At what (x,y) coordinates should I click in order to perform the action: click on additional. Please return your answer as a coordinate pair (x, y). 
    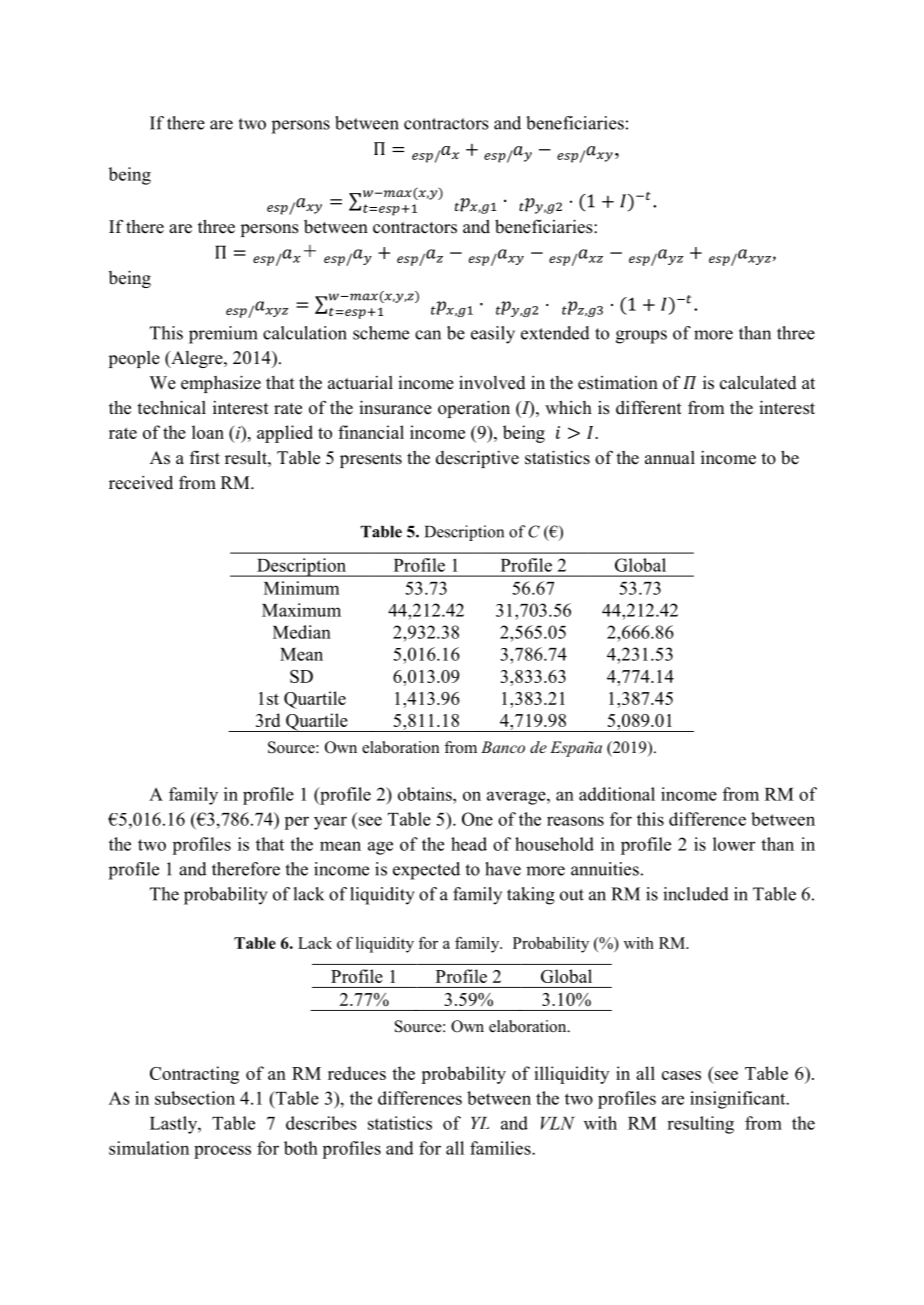
    Looking at the image, I should click on (617, 794).
